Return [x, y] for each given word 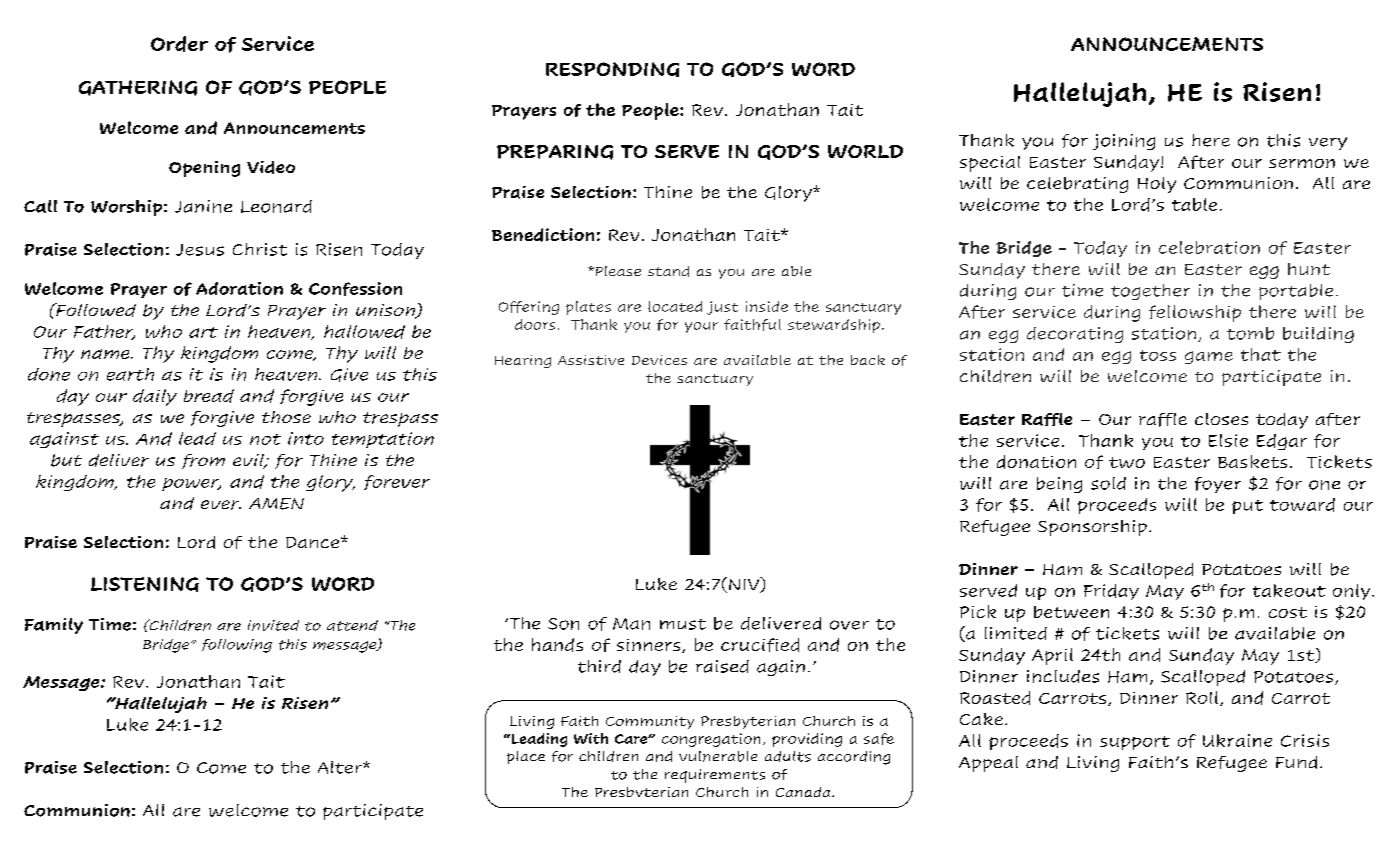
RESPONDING [612, 69]
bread [209, 396]
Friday [1111, 592]
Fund [1296, 762]
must [683, 624]
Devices [659, 360]
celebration [1209, 247]
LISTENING [145, 584]
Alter [341, 767]
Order [179, 44]
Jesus [200, 250]
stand [668, 271]
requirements [715, 776]
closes [1221, 419]
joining [1124, 142]
